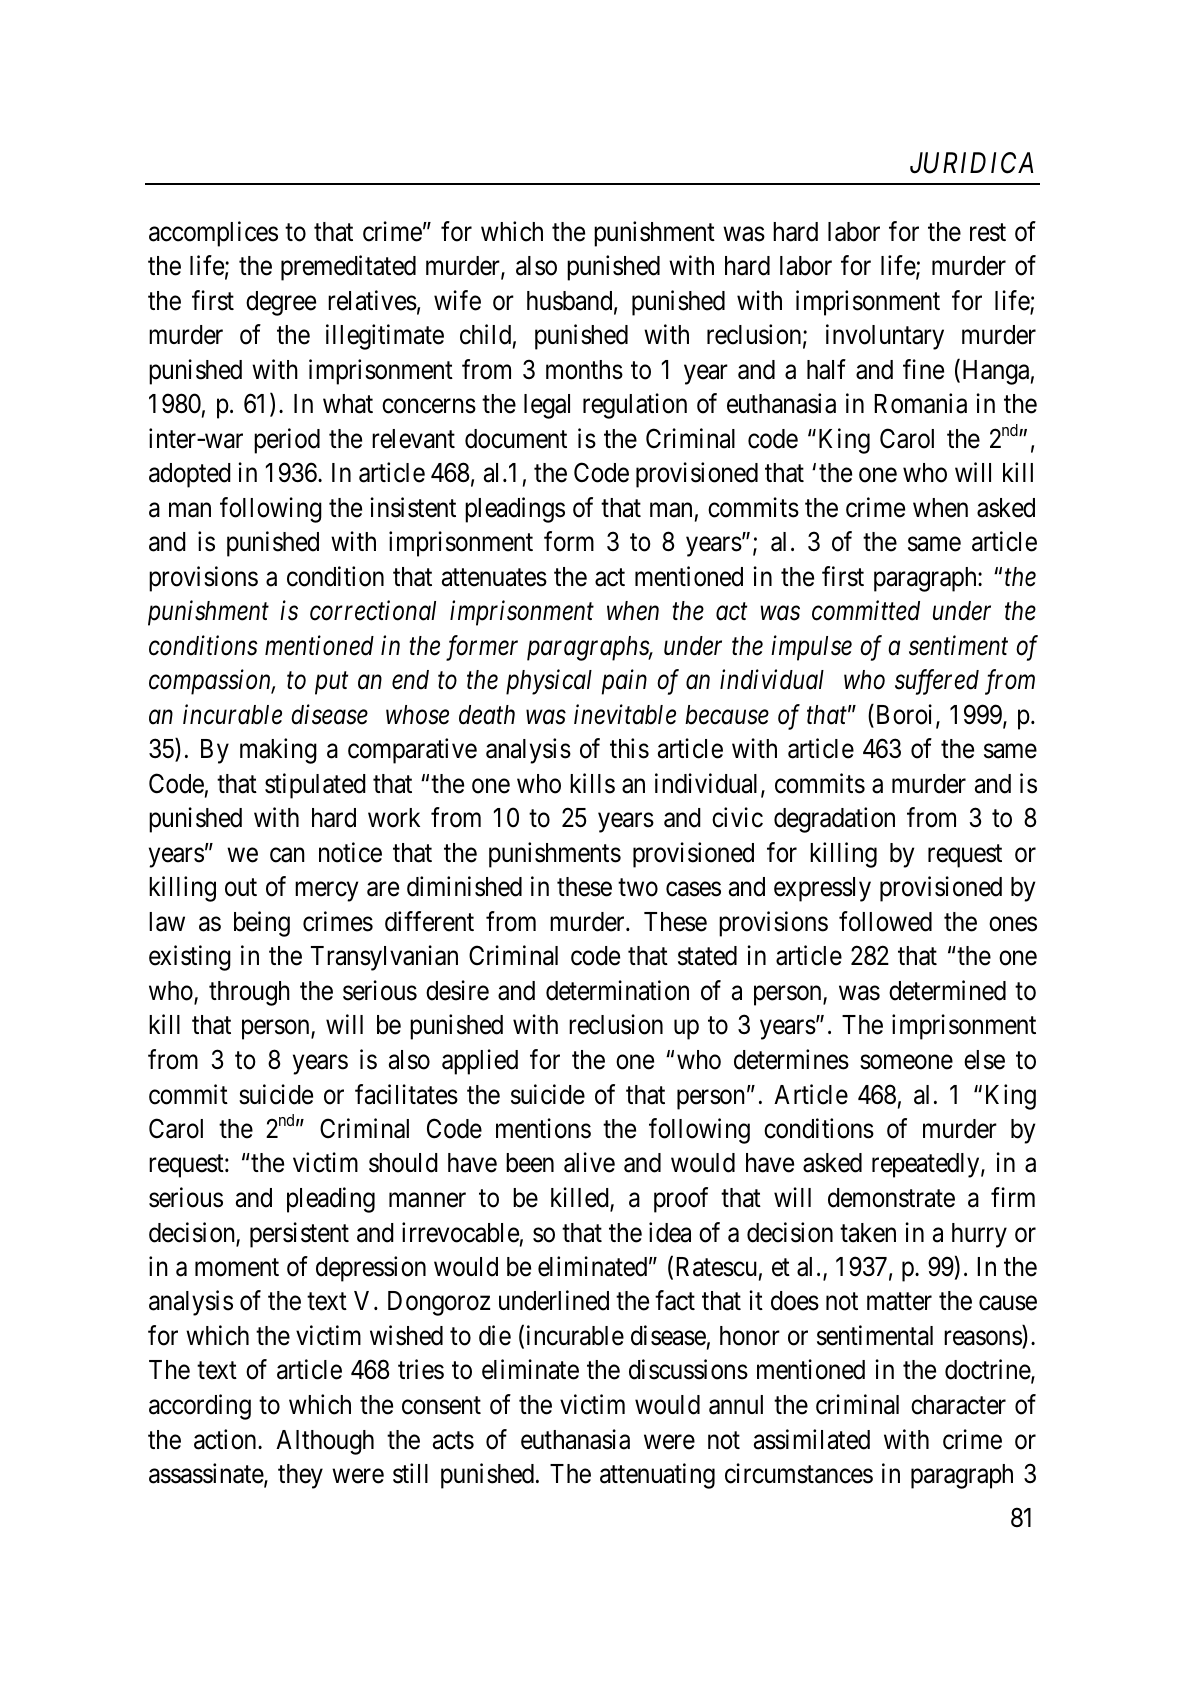 This page has height=1682, width=1184. What do you see at coordinates (281, 303) in the page?
I see `degree` at bounding box center [281, 303].
